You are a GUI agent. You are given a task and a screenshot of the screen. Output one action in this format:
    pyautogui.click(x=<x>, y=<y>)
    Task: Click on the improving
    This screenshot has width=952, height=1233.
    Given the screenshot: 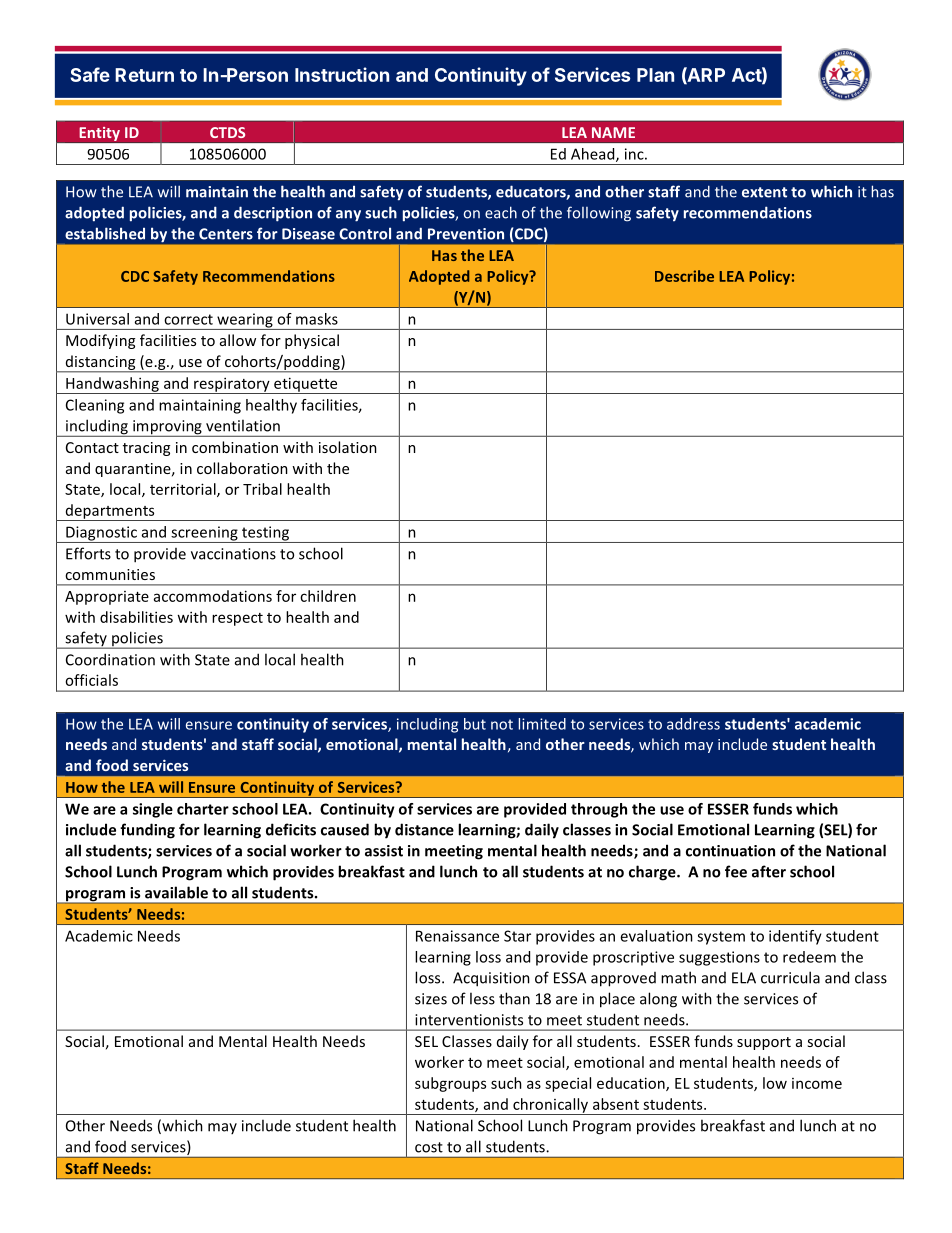 What is the action you would take?
    pyautogui.click(x=167, y=428)
